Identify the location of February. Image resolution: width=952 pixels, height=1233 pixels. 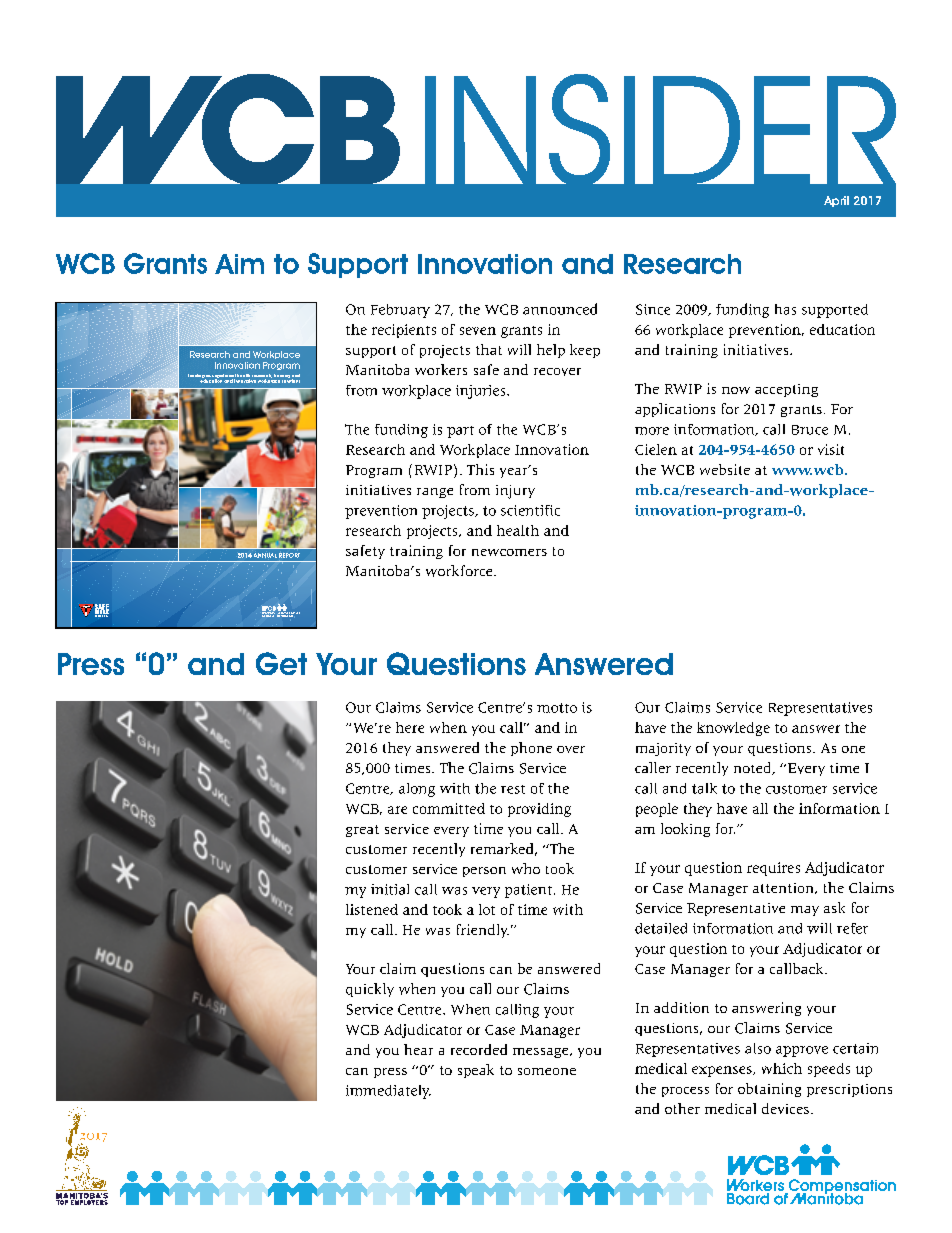
(400, 311).
